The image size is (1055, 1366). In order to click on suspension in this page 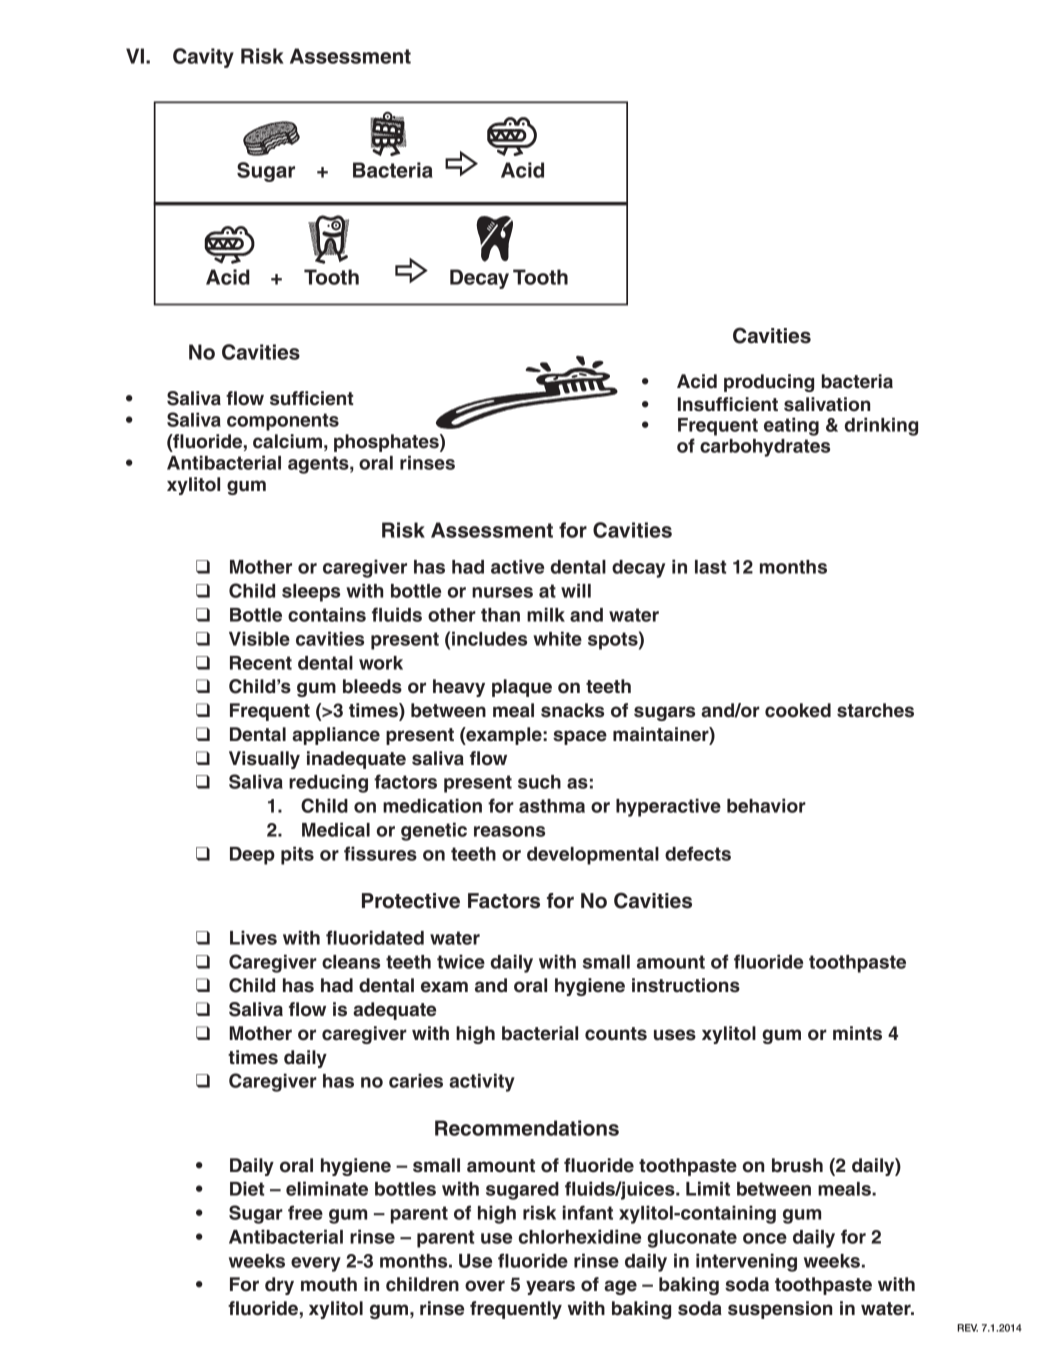, I will do `click(780, 1310)`.
